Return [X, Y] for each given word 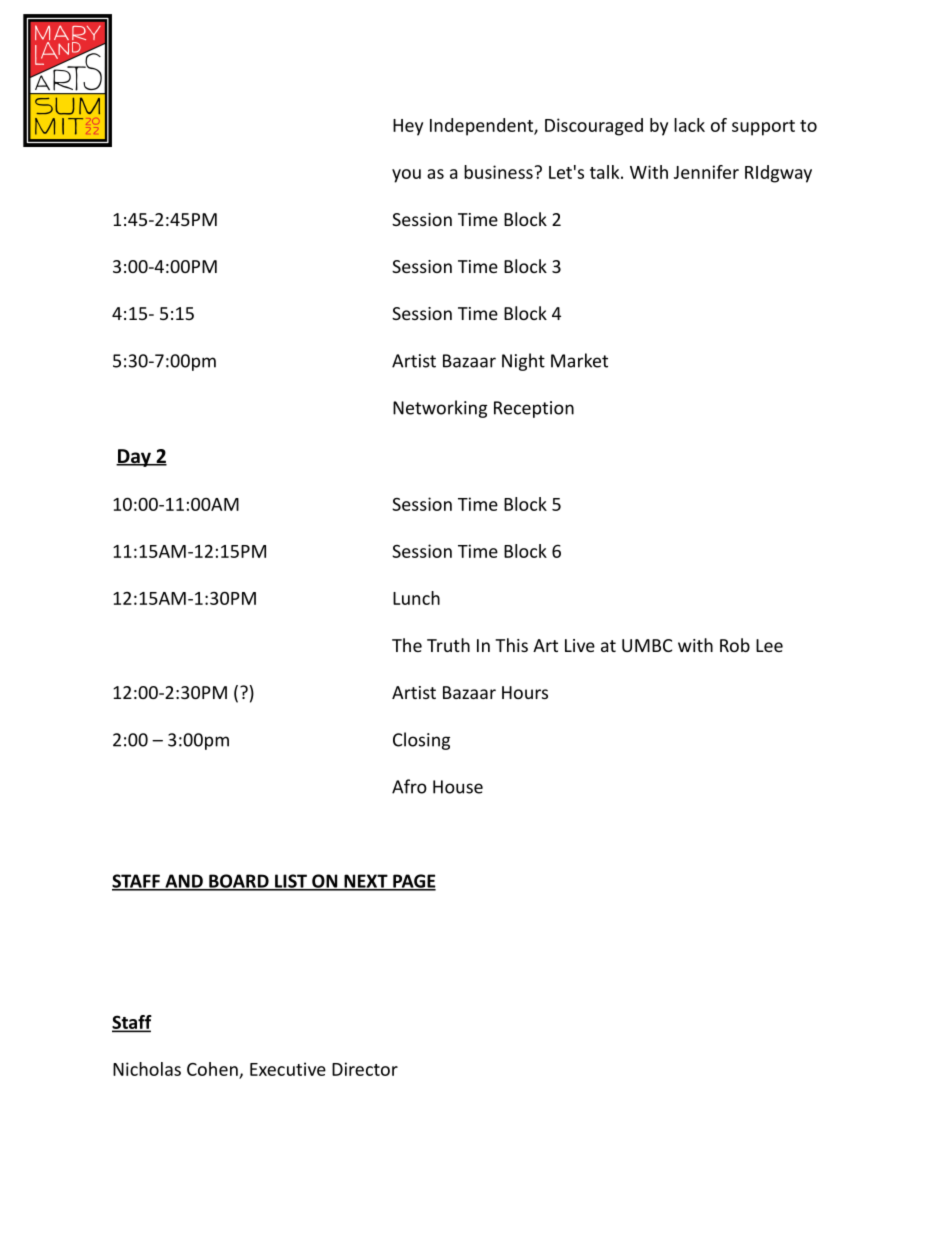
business [498, 172]
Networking [440, 409]
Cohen [212, 1069]
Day [134, 458]
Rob [735, 645]
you [406, 176]
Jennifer [706, 172]
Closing [421, 741]
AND [184, 882]
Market [579, 360]
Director [365, 1069]
